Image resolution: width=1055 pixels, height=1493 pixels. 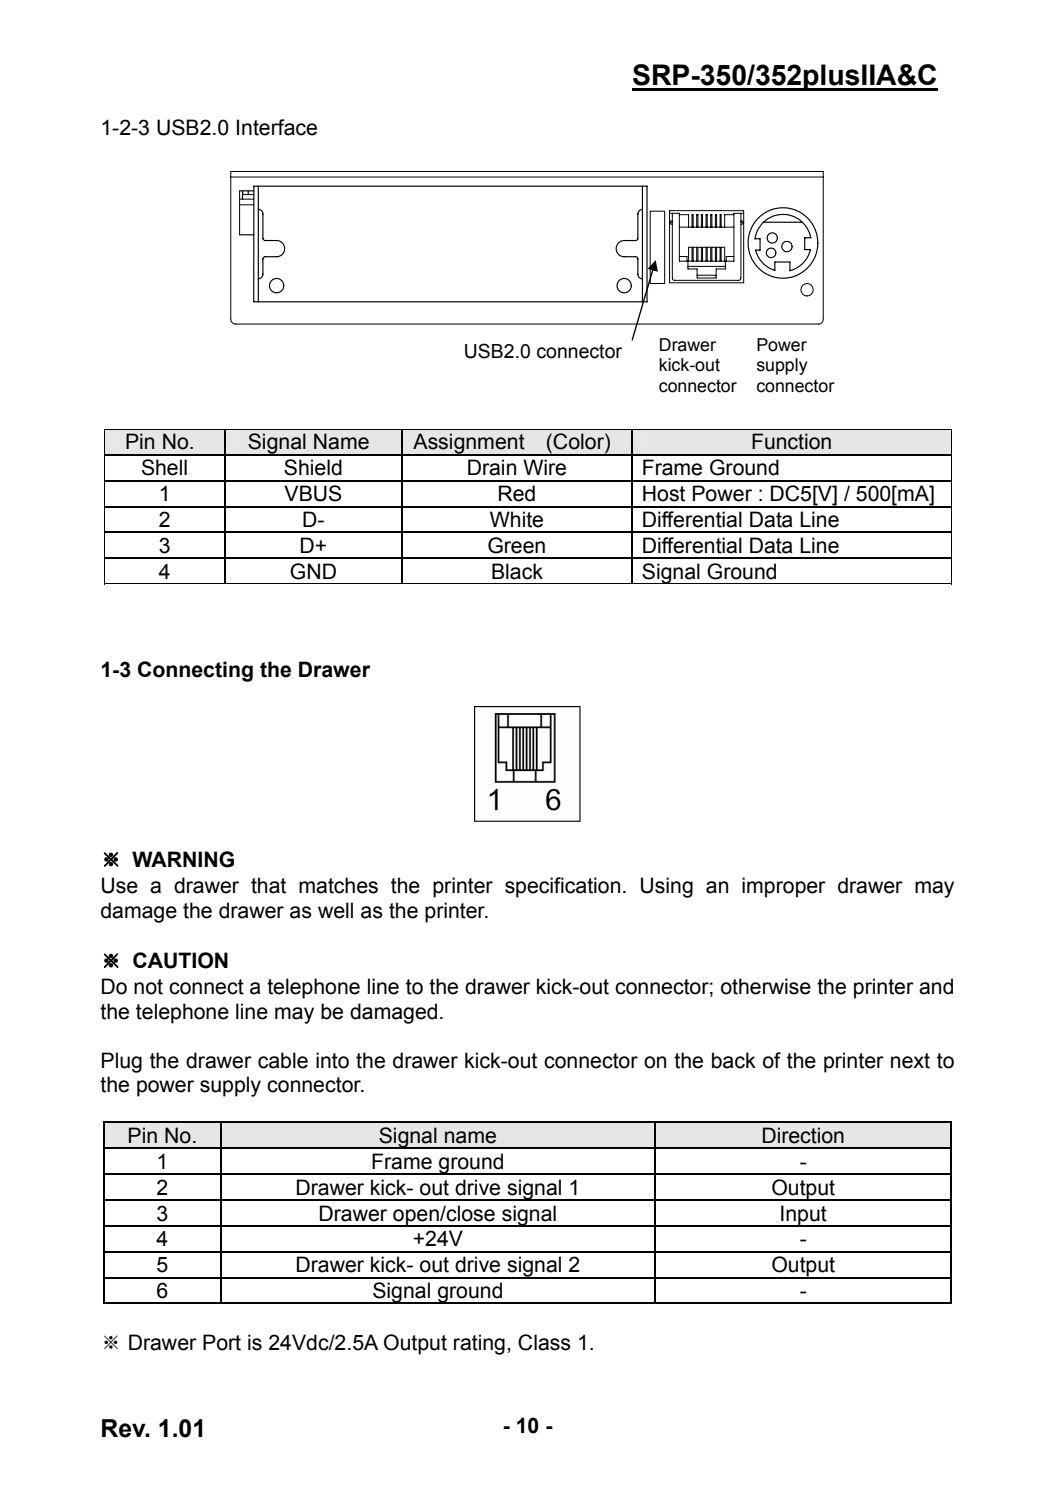 What do you see at coordinates (562, 887) in the document?
I see `specification` at bounding box center [562, 887].
